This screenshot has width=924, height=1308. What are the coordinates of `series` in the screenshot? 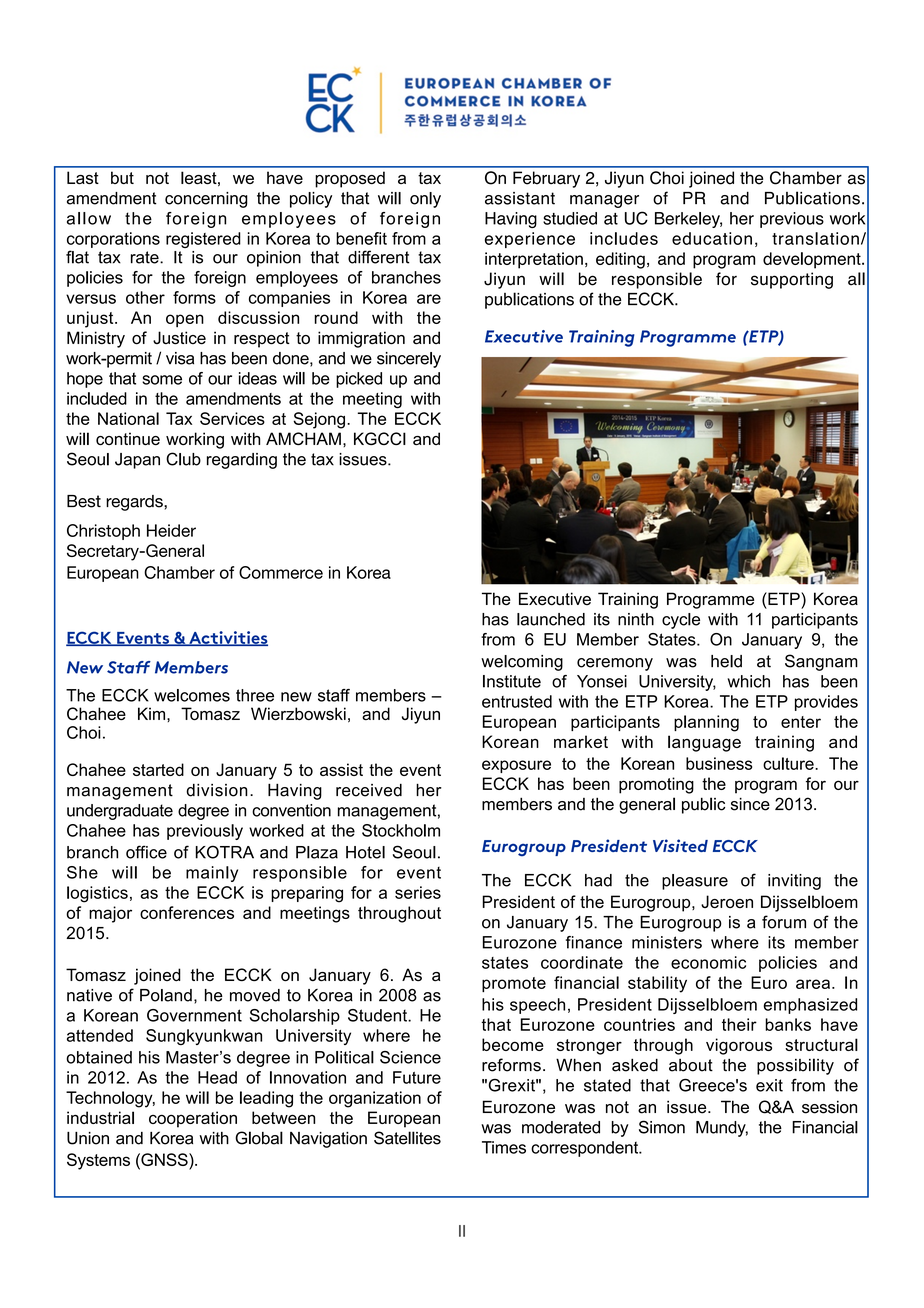 It's located at (418, 892).
